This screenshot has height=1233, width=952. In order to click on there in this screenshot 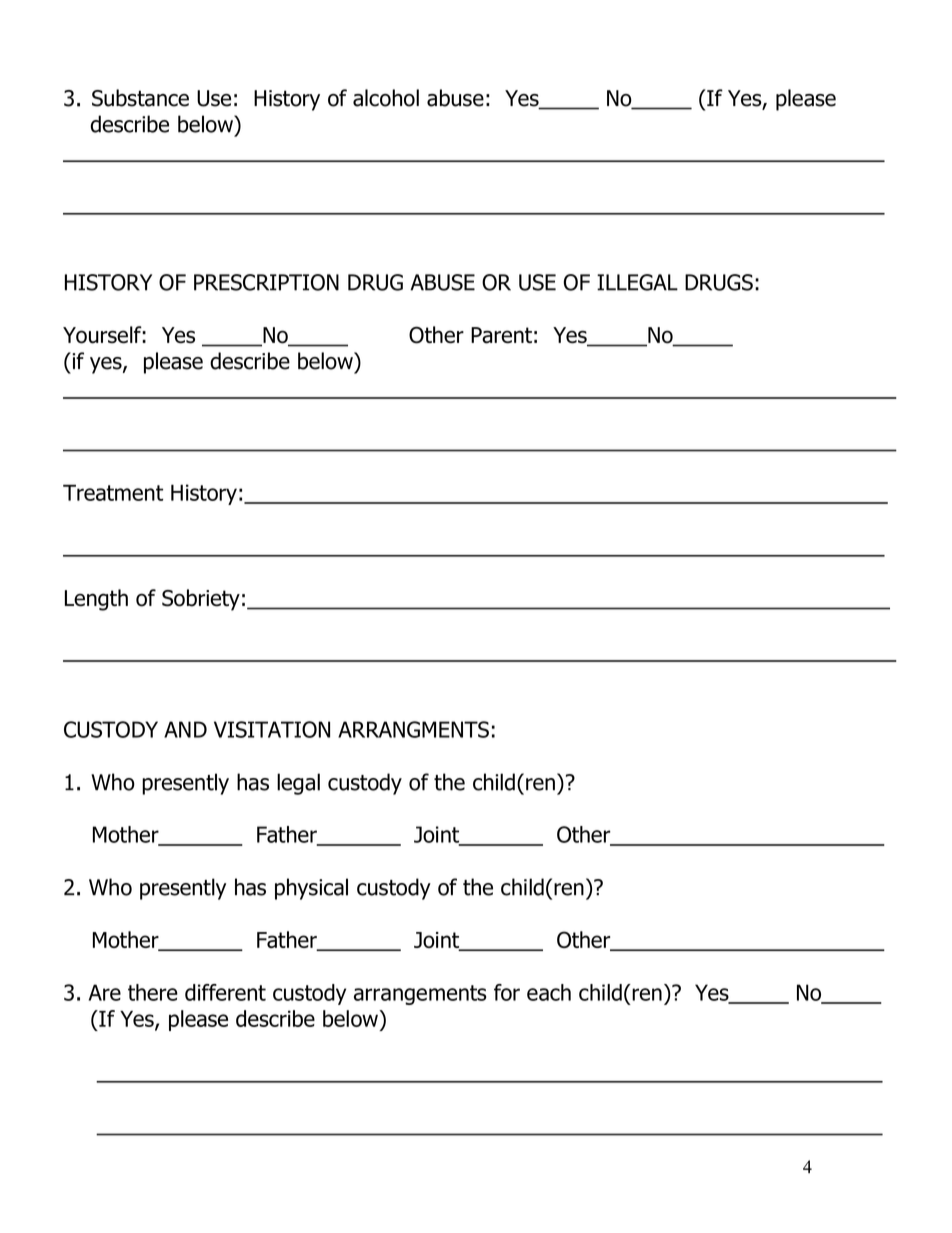, I will do `click(153, 992)`.
